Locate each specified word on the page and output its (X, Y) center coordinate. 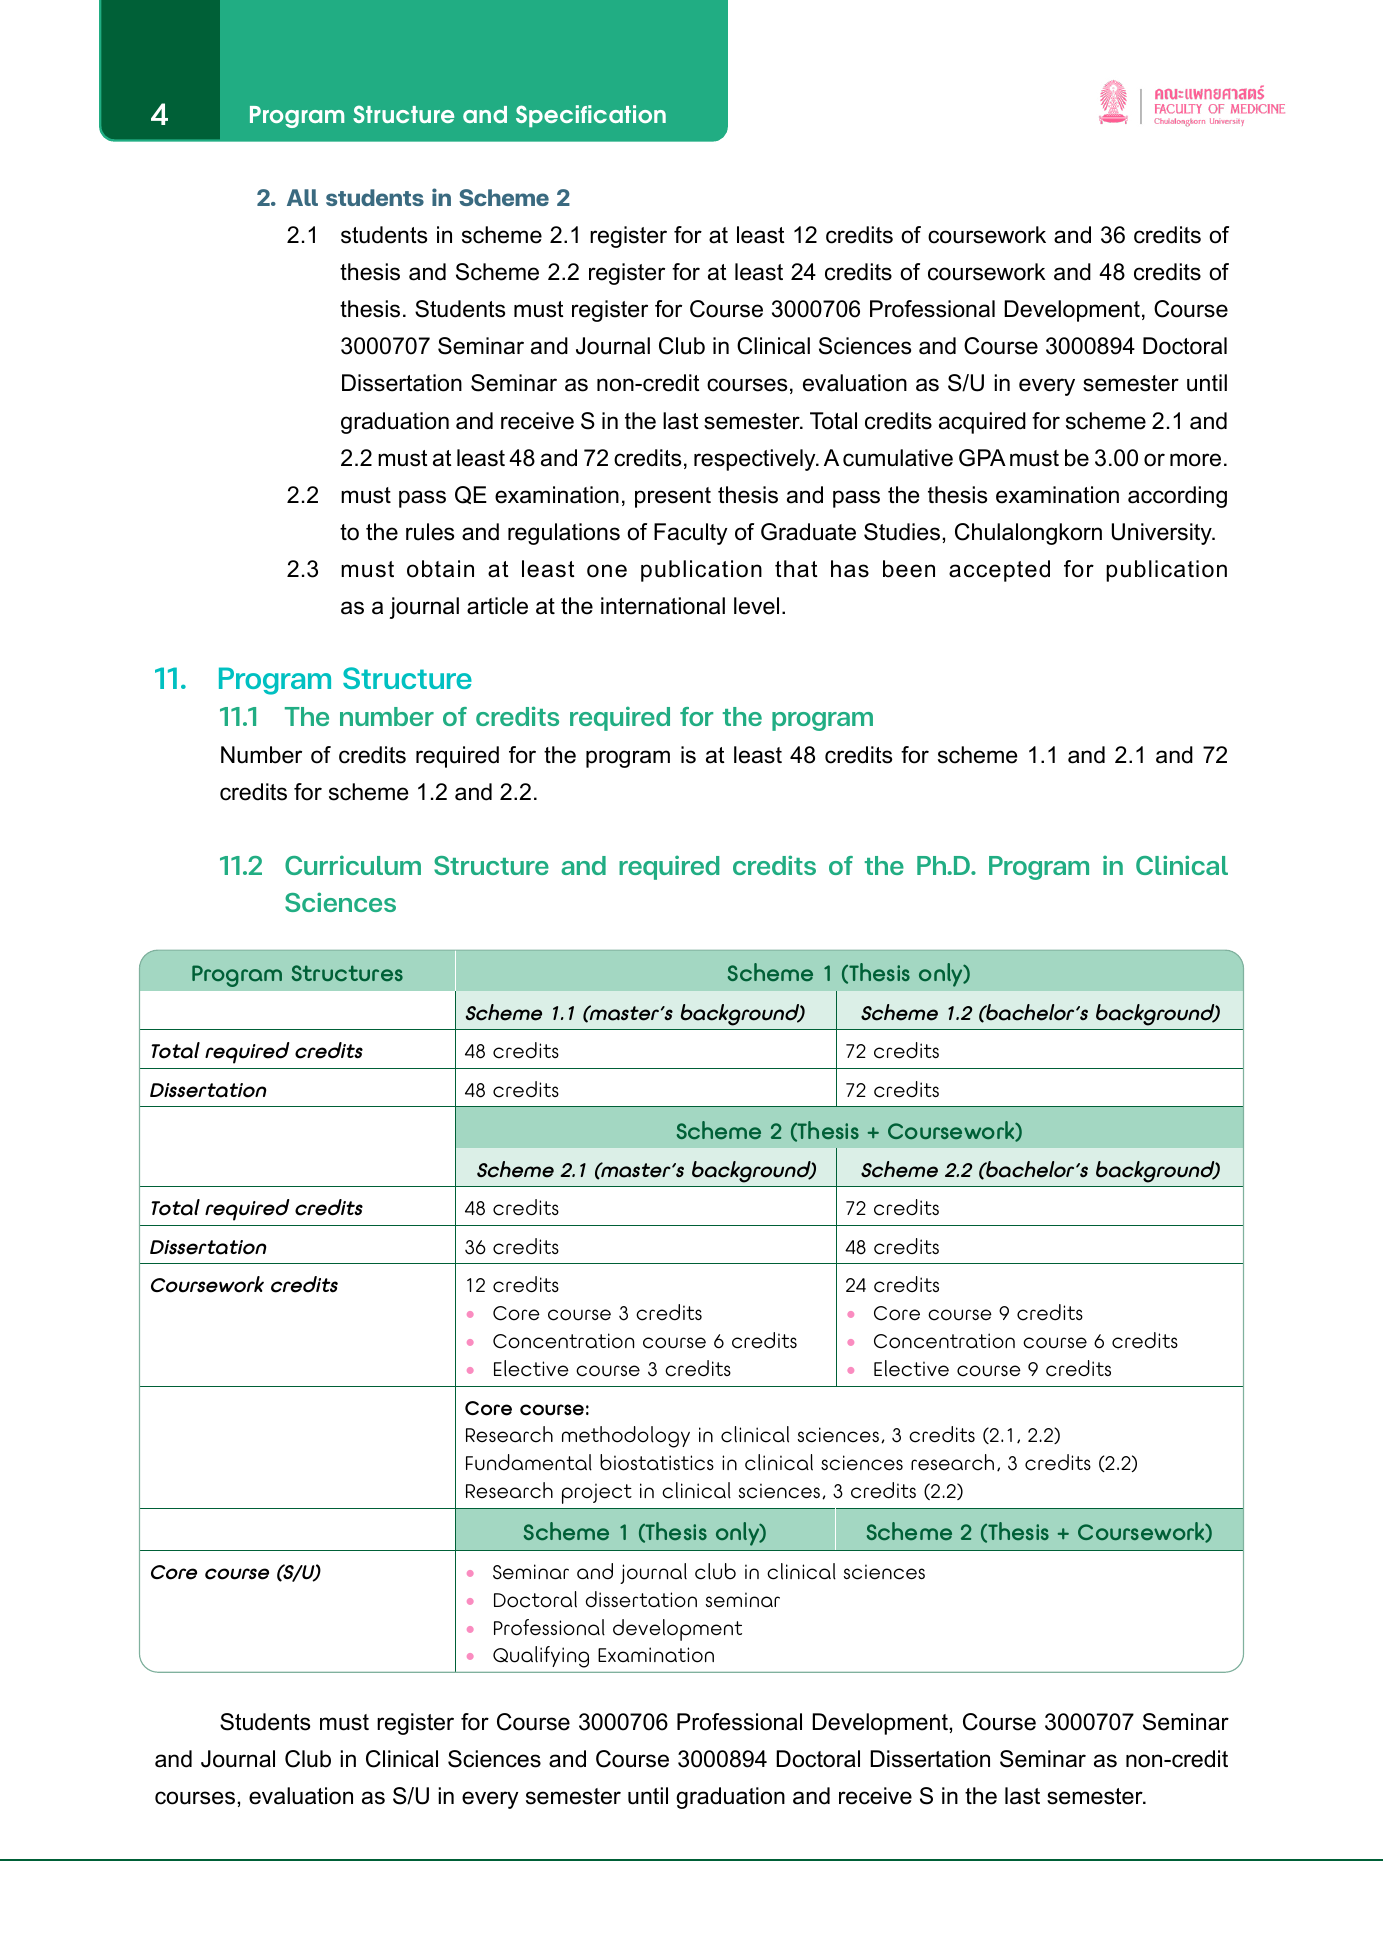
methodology (626, 1437)
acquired (982, 423)
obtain (440, 569)
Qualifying (541, 1657)
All (302, 197)
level (756, 606)
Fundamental (529, 1462)
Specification (591, 116)
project (597, 1493)
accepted (999, 571)
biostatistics (657, 1462)
